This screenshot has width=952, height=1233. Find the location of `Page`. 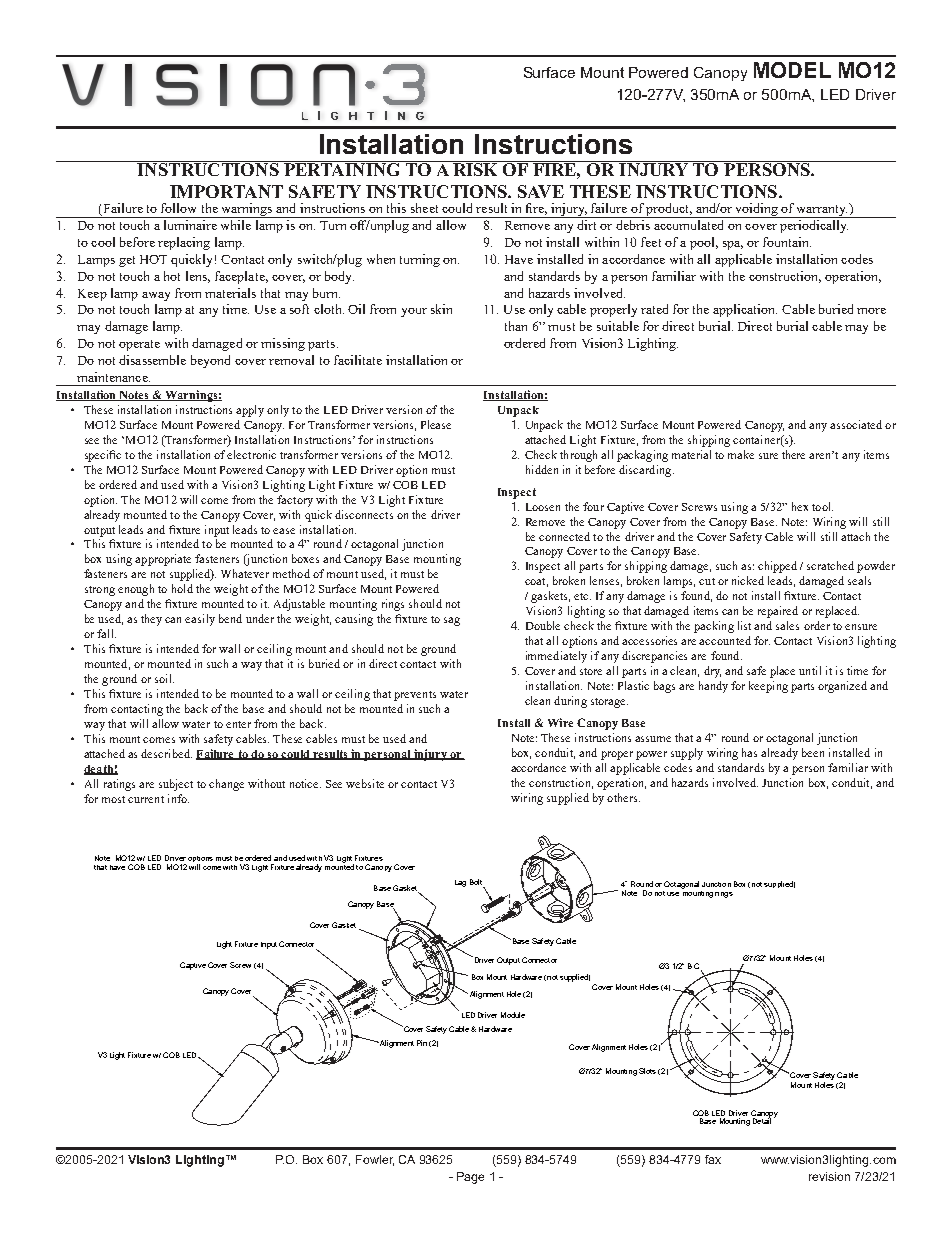

Page is located at coordinates (470, 1178).
